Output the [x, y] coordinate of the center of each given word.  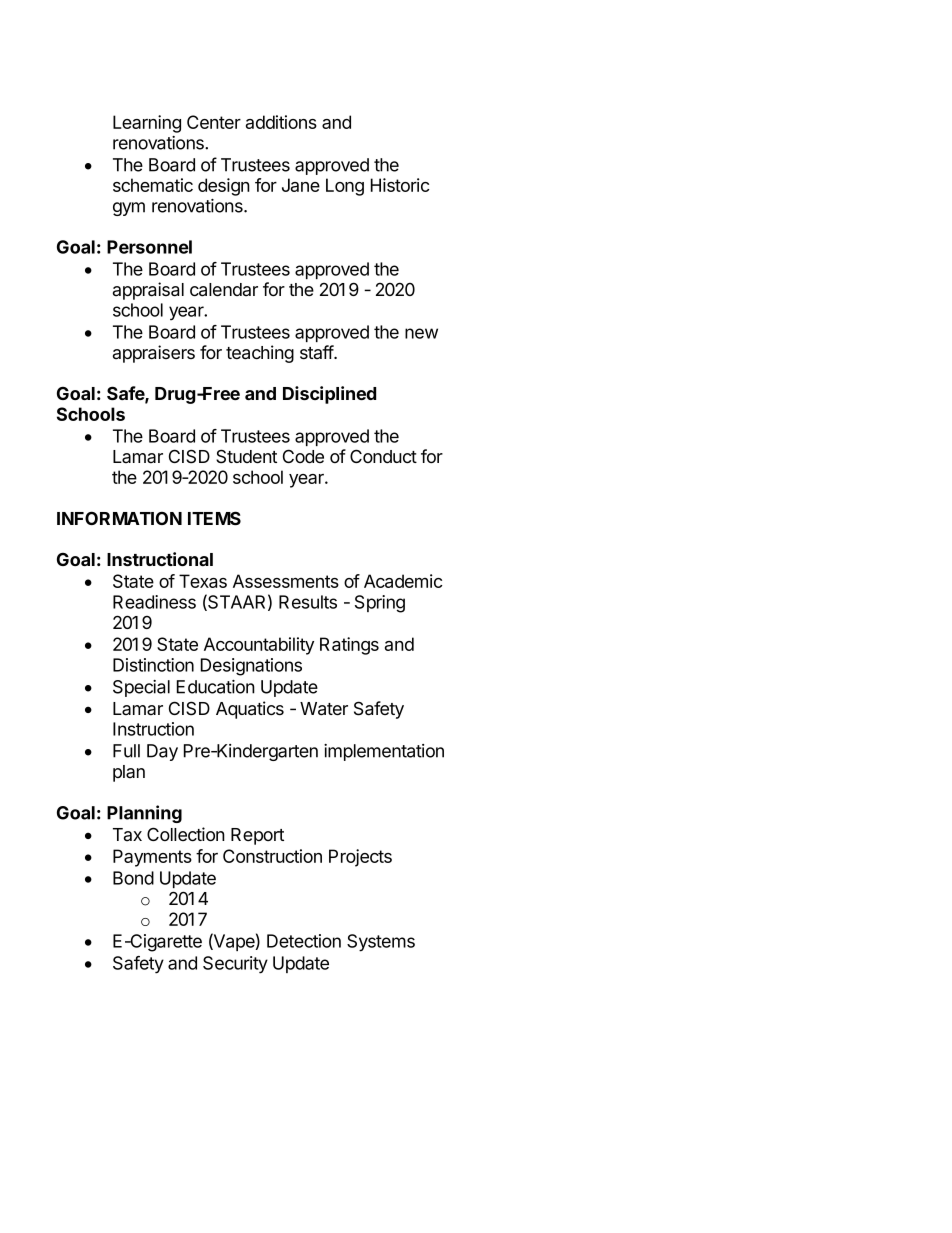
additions [281, 122]
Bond [133, 878]
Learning [147, 124]
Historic [400, 185]
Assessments [286, 581]
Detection [304, 941]
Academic [403, 581]
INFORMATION [119, 518]
